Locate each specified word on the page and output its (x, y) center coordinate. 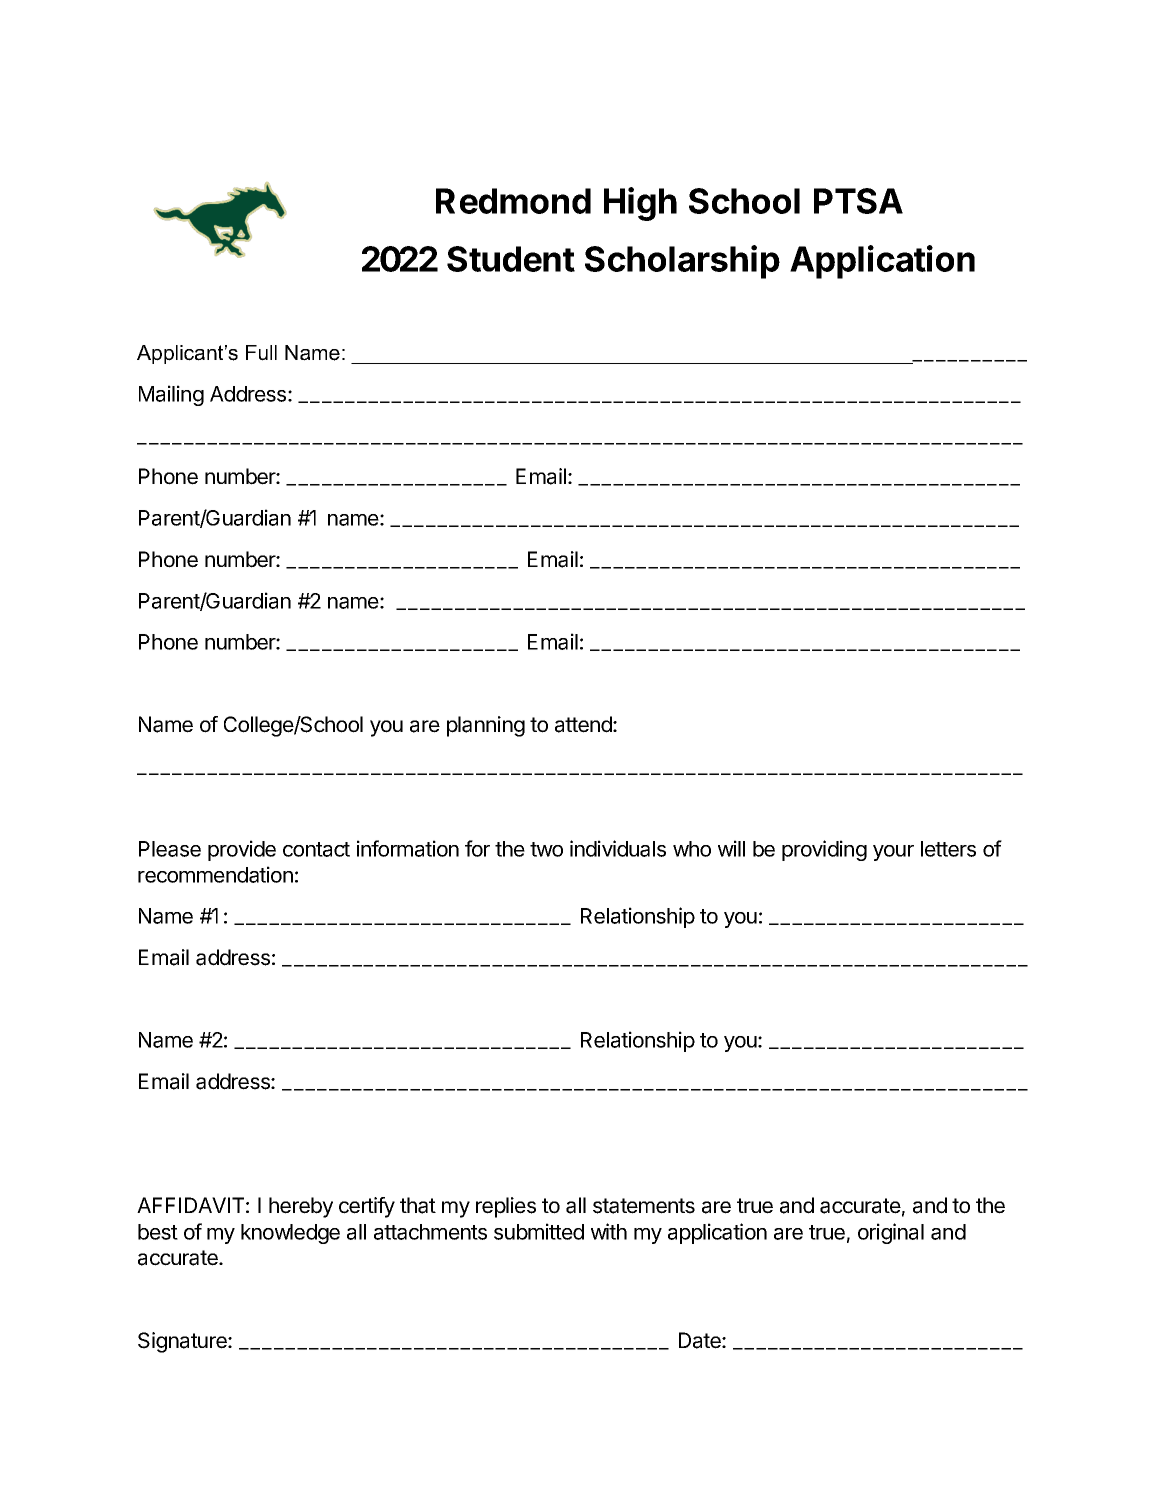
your (893, 853)
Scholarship (682, 262)
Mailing (171, 395)
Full (261, 353)
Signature (183, 1342)
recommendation (215, 874)
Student (511, 259)
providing (824, 850)
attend (584, 724)
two (546, 849)
